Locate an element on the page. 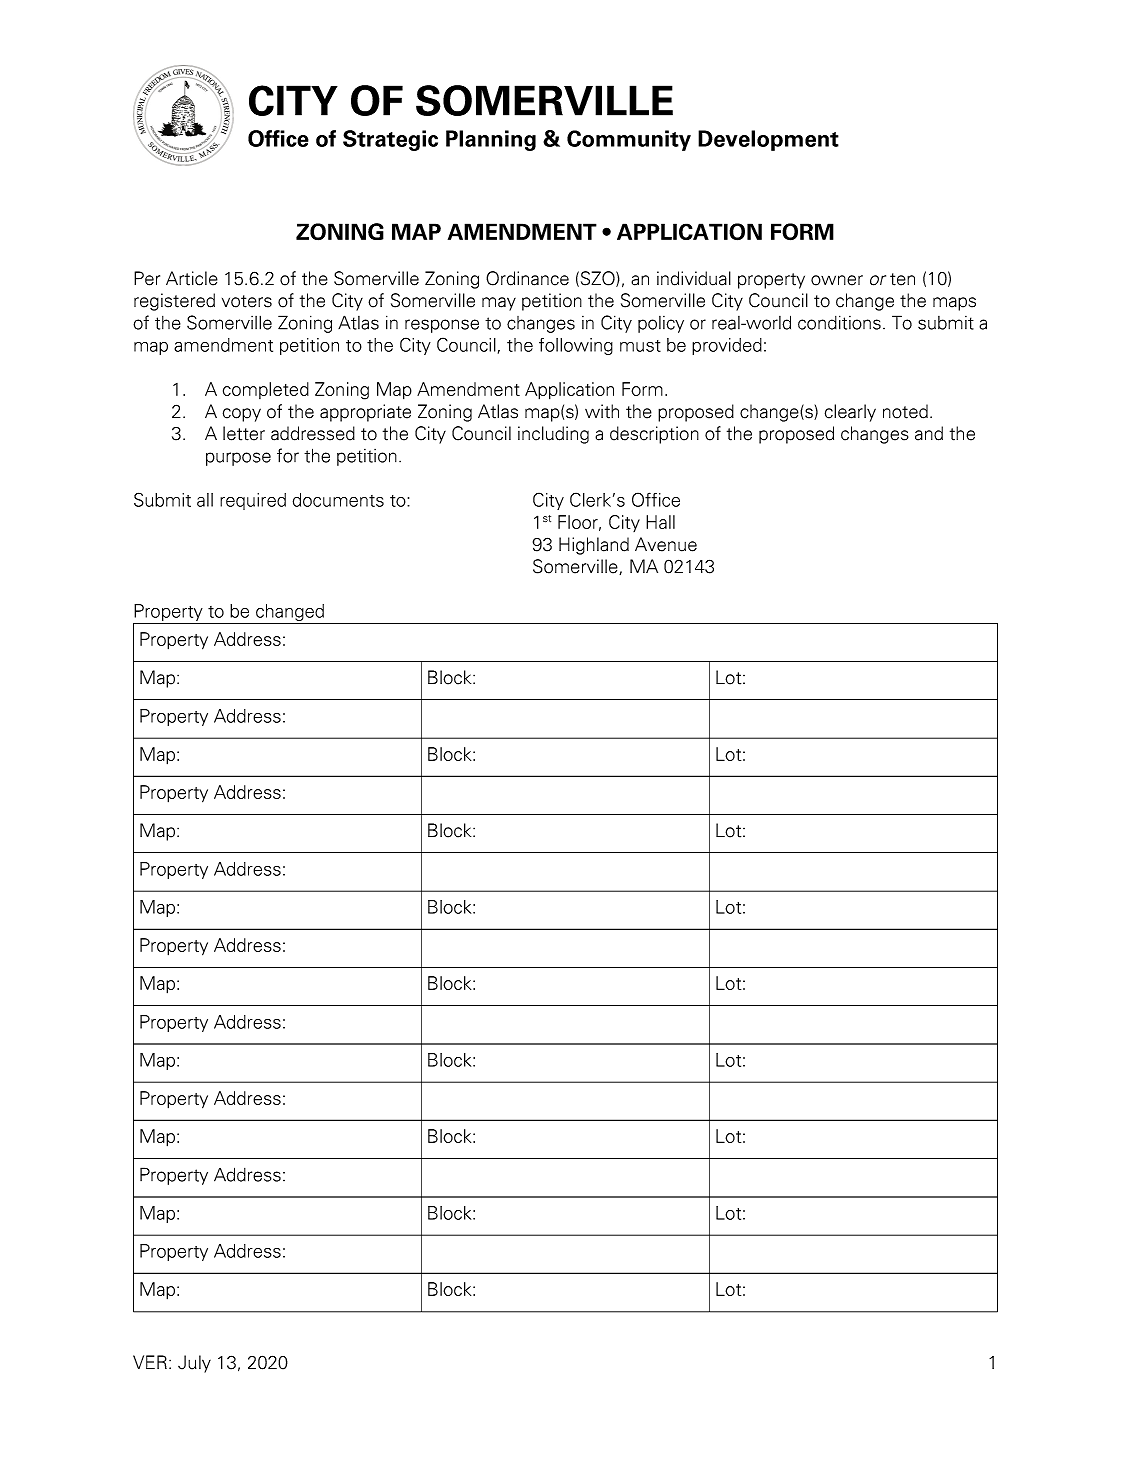 Image resolution: width=1131 pixels, height=1463 pixels. Article is located at coordinates (192, 278).
